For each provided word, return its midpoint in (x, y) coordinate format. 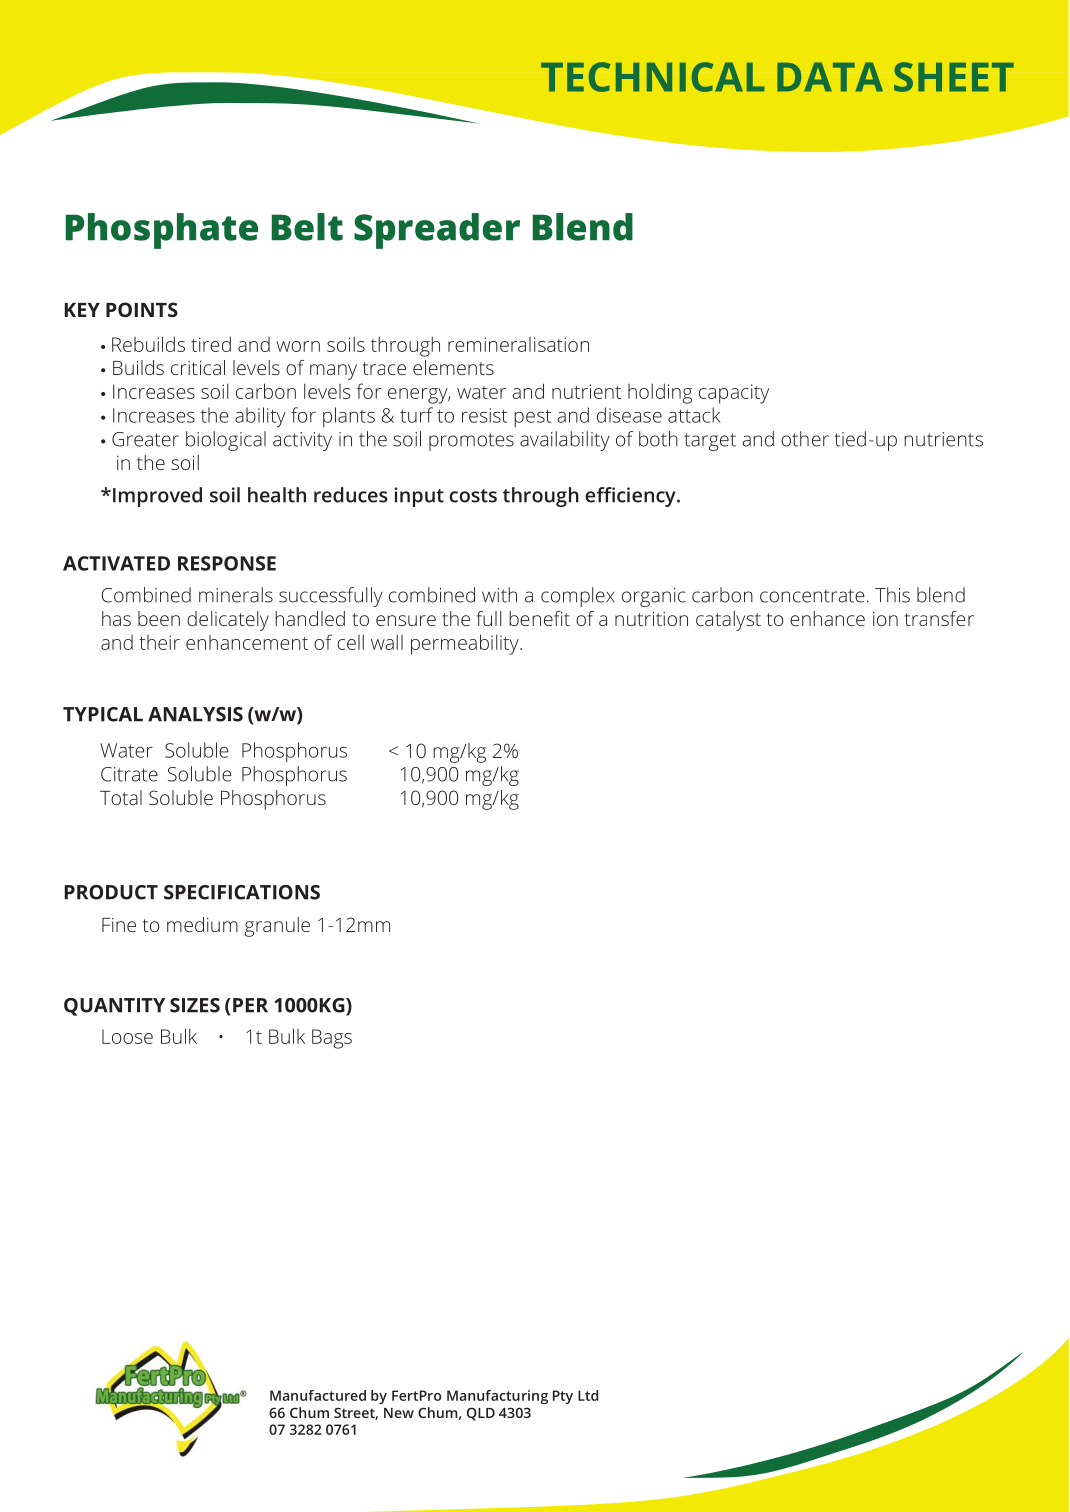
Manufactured (318, 1395)
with (499, 595)
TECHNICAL (653, 77)
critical (198, 367)
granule (277, 927)
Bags (332, 1039)
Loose (127, 1037)
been (159, 618)
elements (453, 367)
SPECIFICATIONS (242, 892)
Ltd (588, 1395)
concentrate (812, 596)
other (805, 439)
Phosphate (162, 231)
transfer (939, 618)
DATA (830, 77)
